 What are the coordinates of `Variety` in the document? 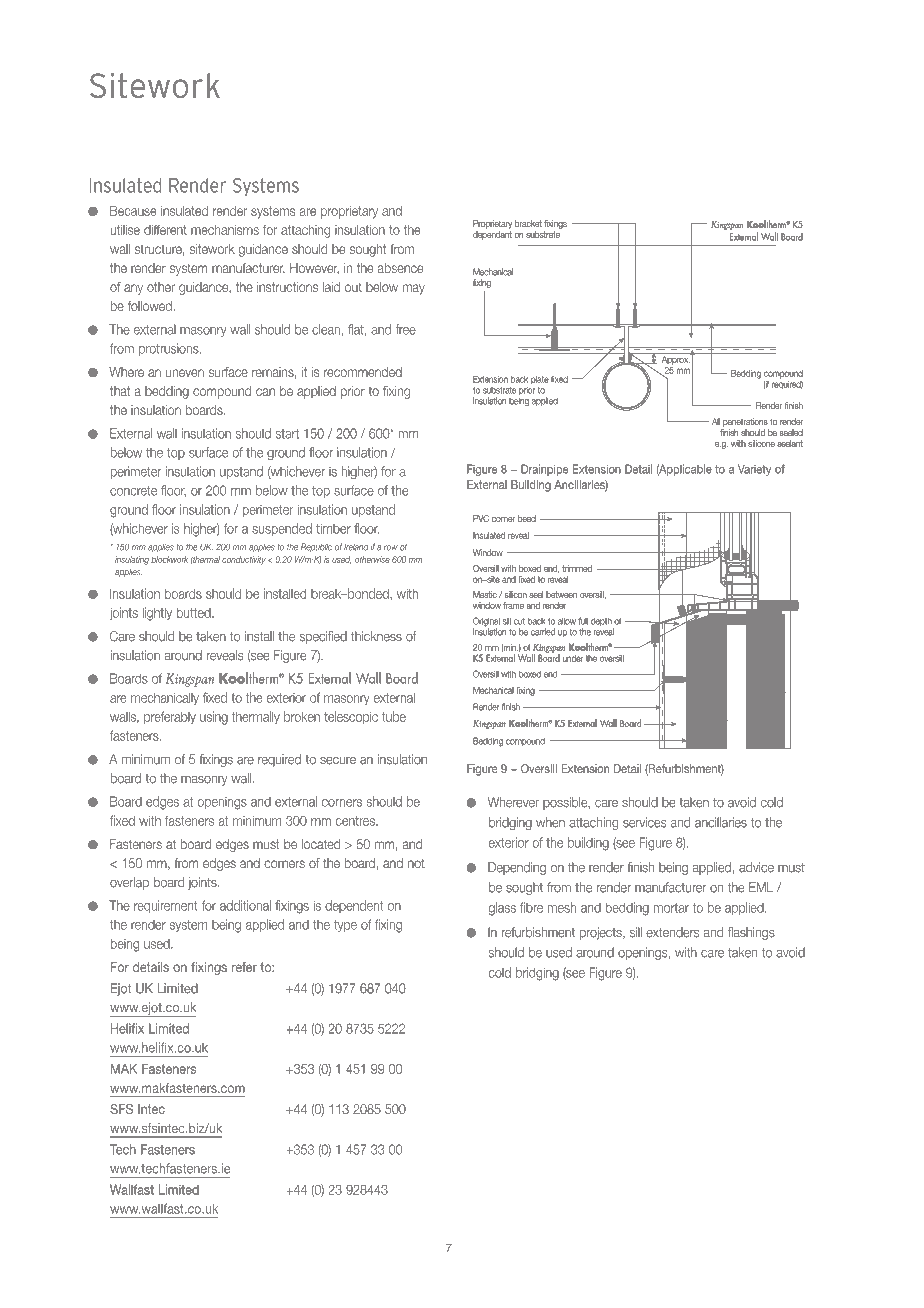 It's located at (754, 470).
